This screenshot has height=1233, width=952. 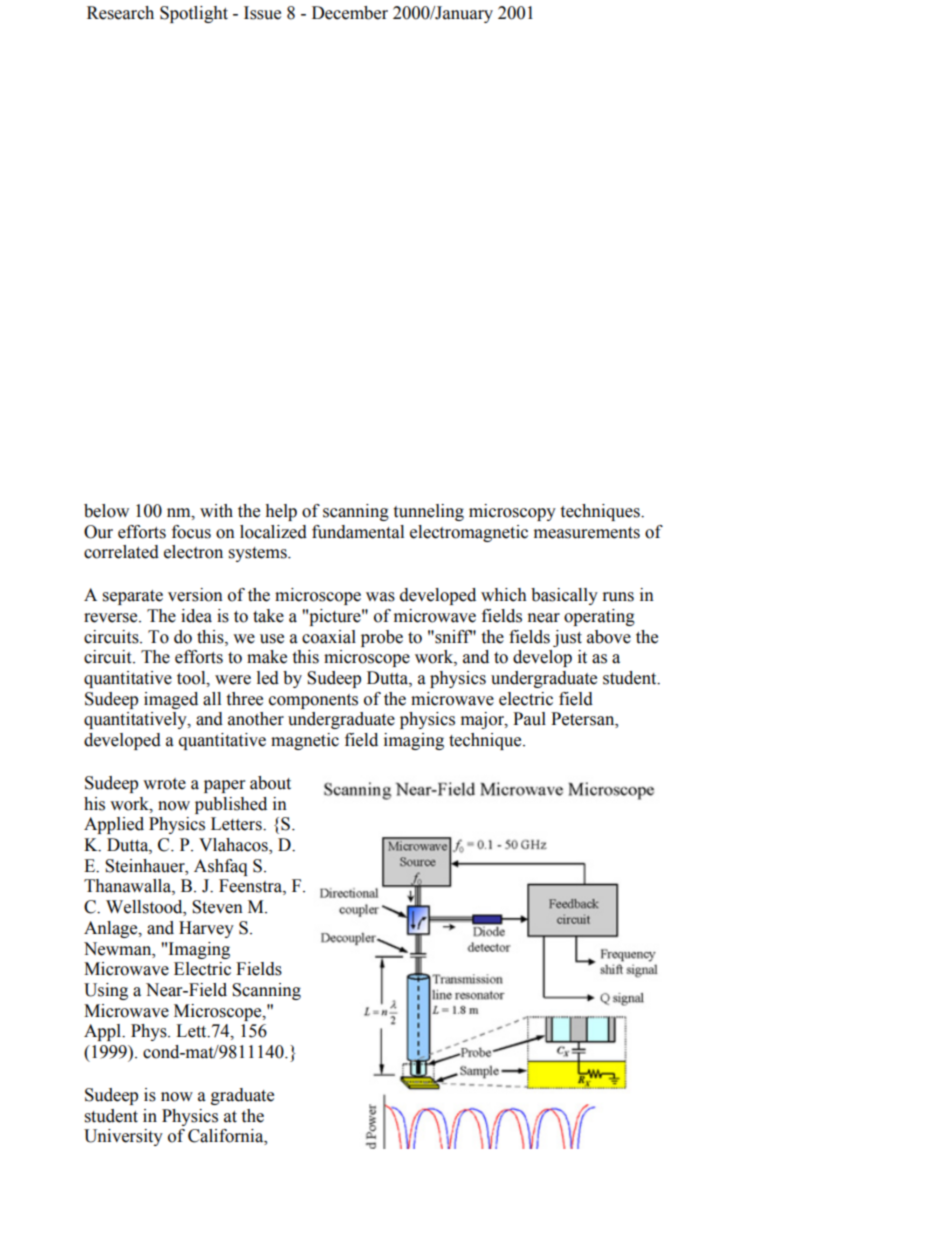 I want to click on below, so click(x=106, y=511).
